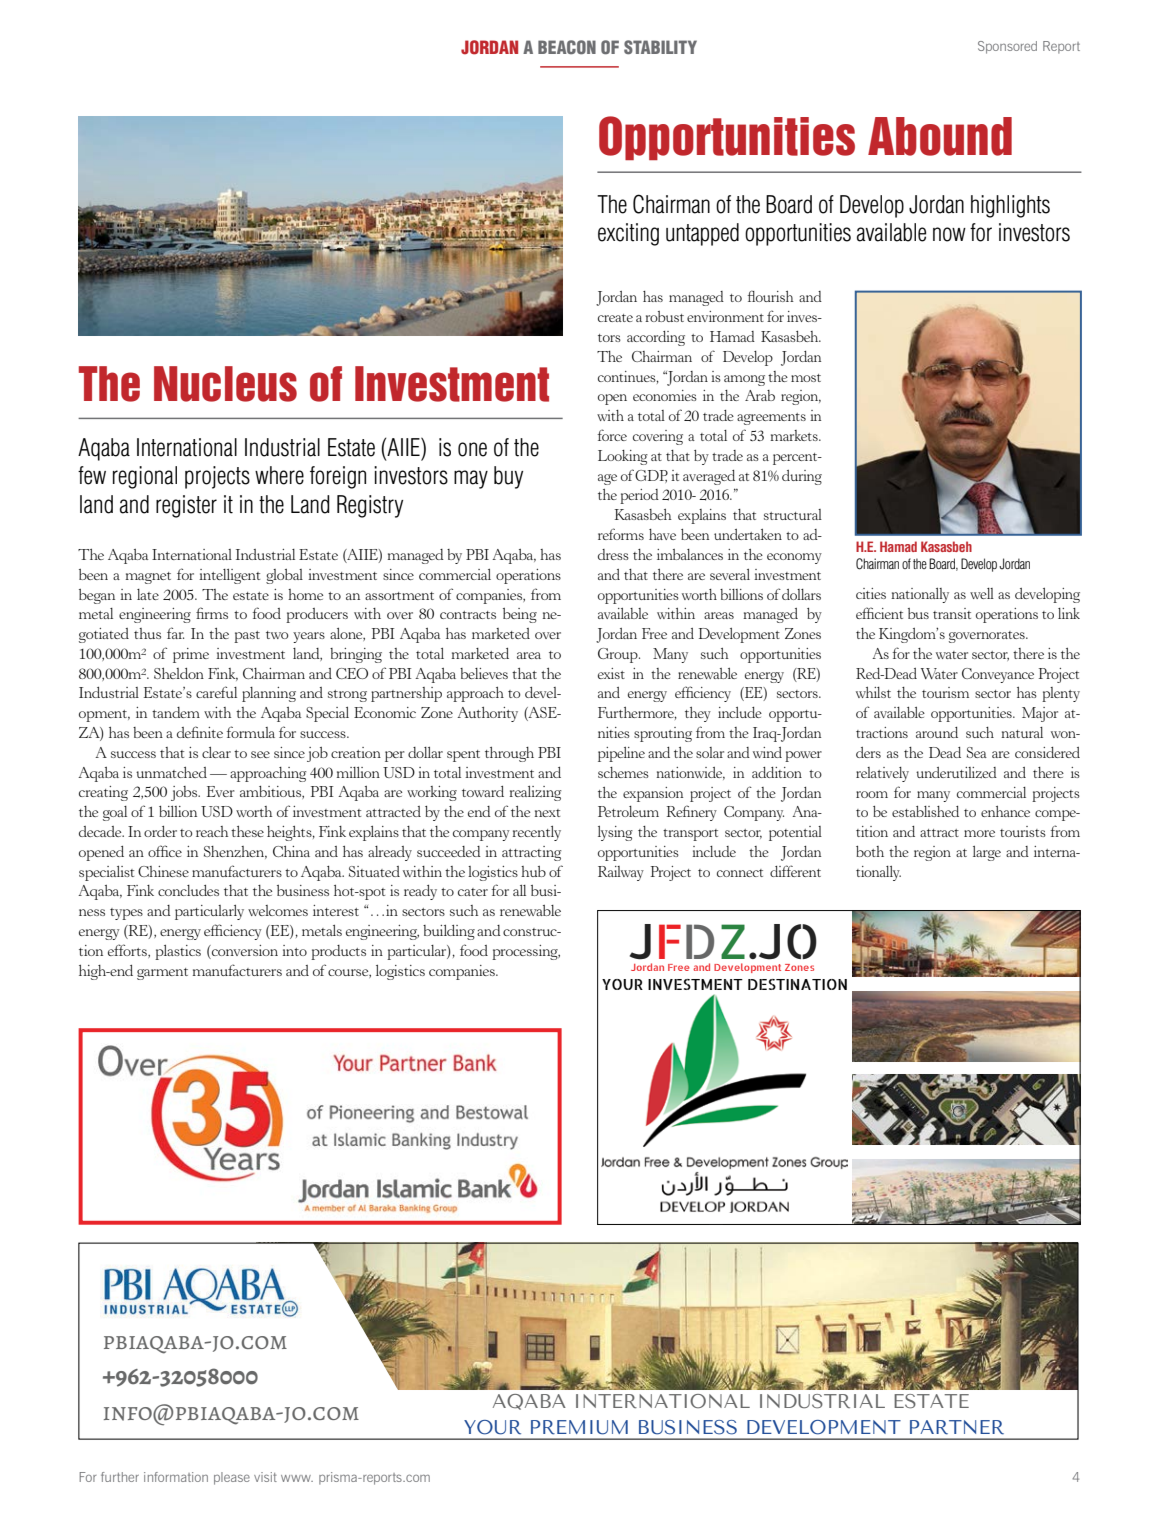 The width and height of the image is (1159, 1533). Describe the element at coordinates (660, 47) in the image. I see `stability` at that location.
